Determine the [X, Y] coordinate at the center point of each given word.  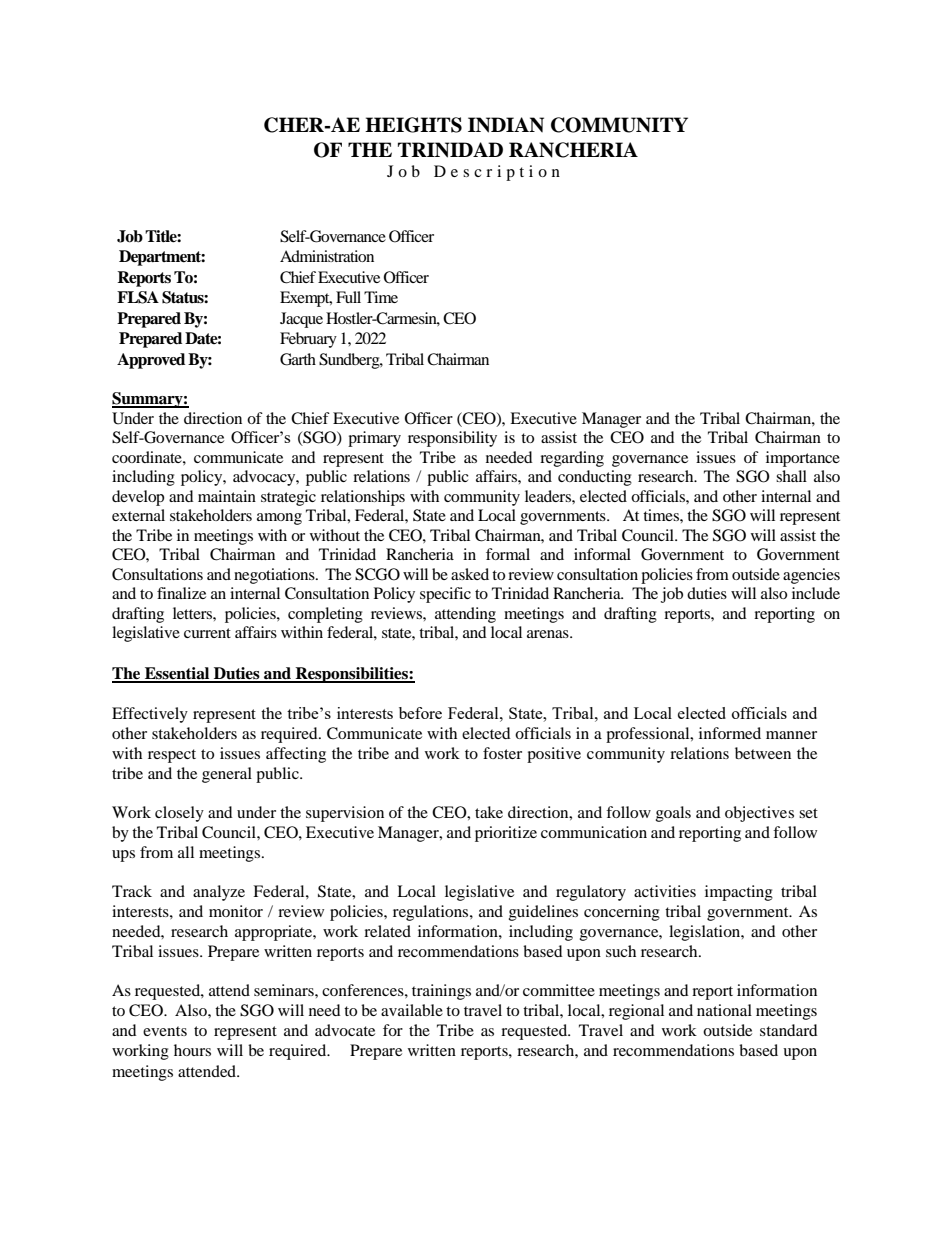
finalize [181, 593]
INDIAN [506, 125]
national [724, 1010]
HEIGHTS [413, 125]
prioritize [506, 834]
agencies [811, 576]
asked [470, 574]
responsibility [452, 439]
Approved [151, 361]
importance [803, 459]
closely [179, 814]
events [165, 1031]
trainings [441, 992]
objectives [759, 814]
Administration [327, 256]
